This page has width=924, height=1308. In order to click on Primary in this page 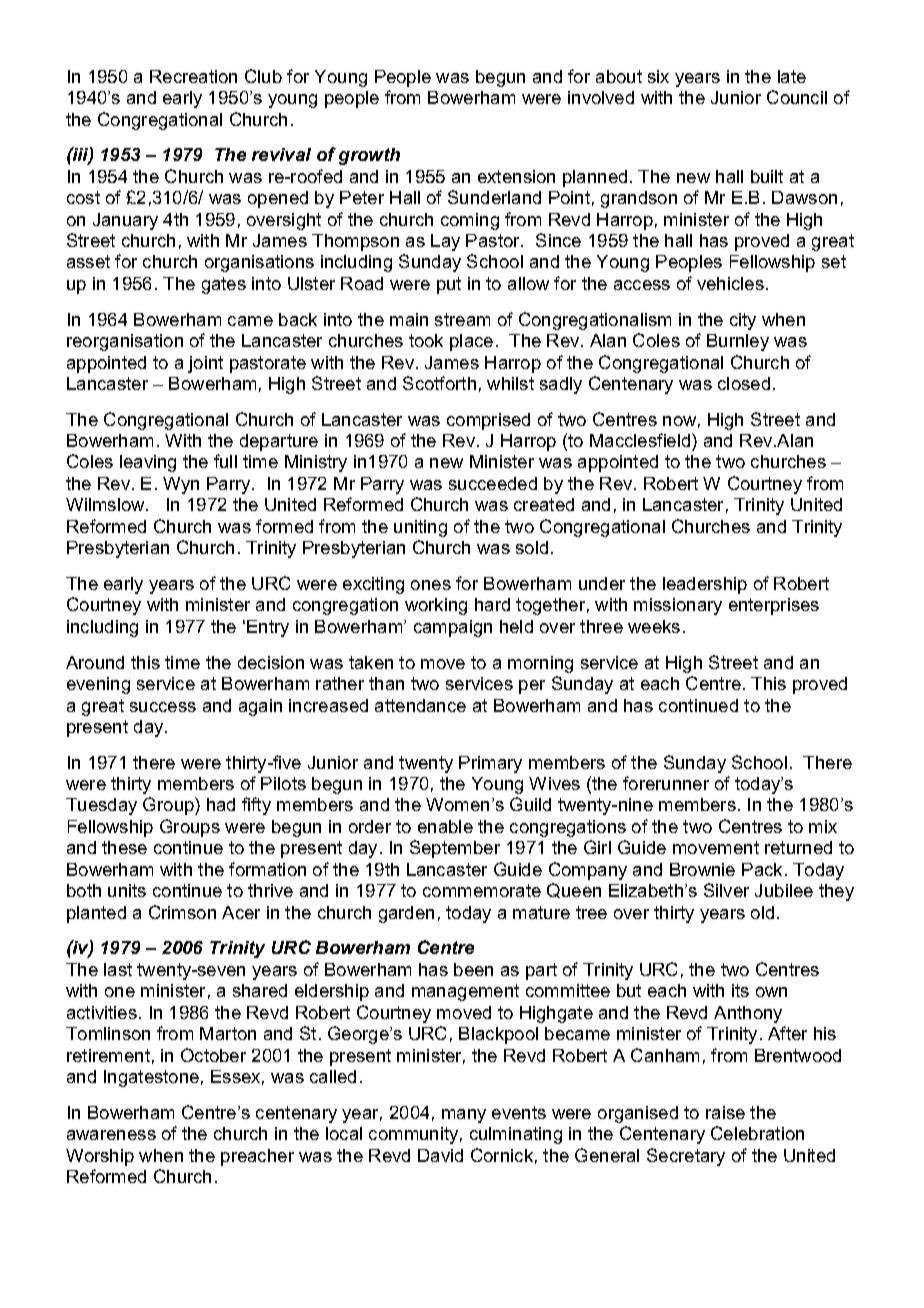, I will do `click(490, 764)`.
